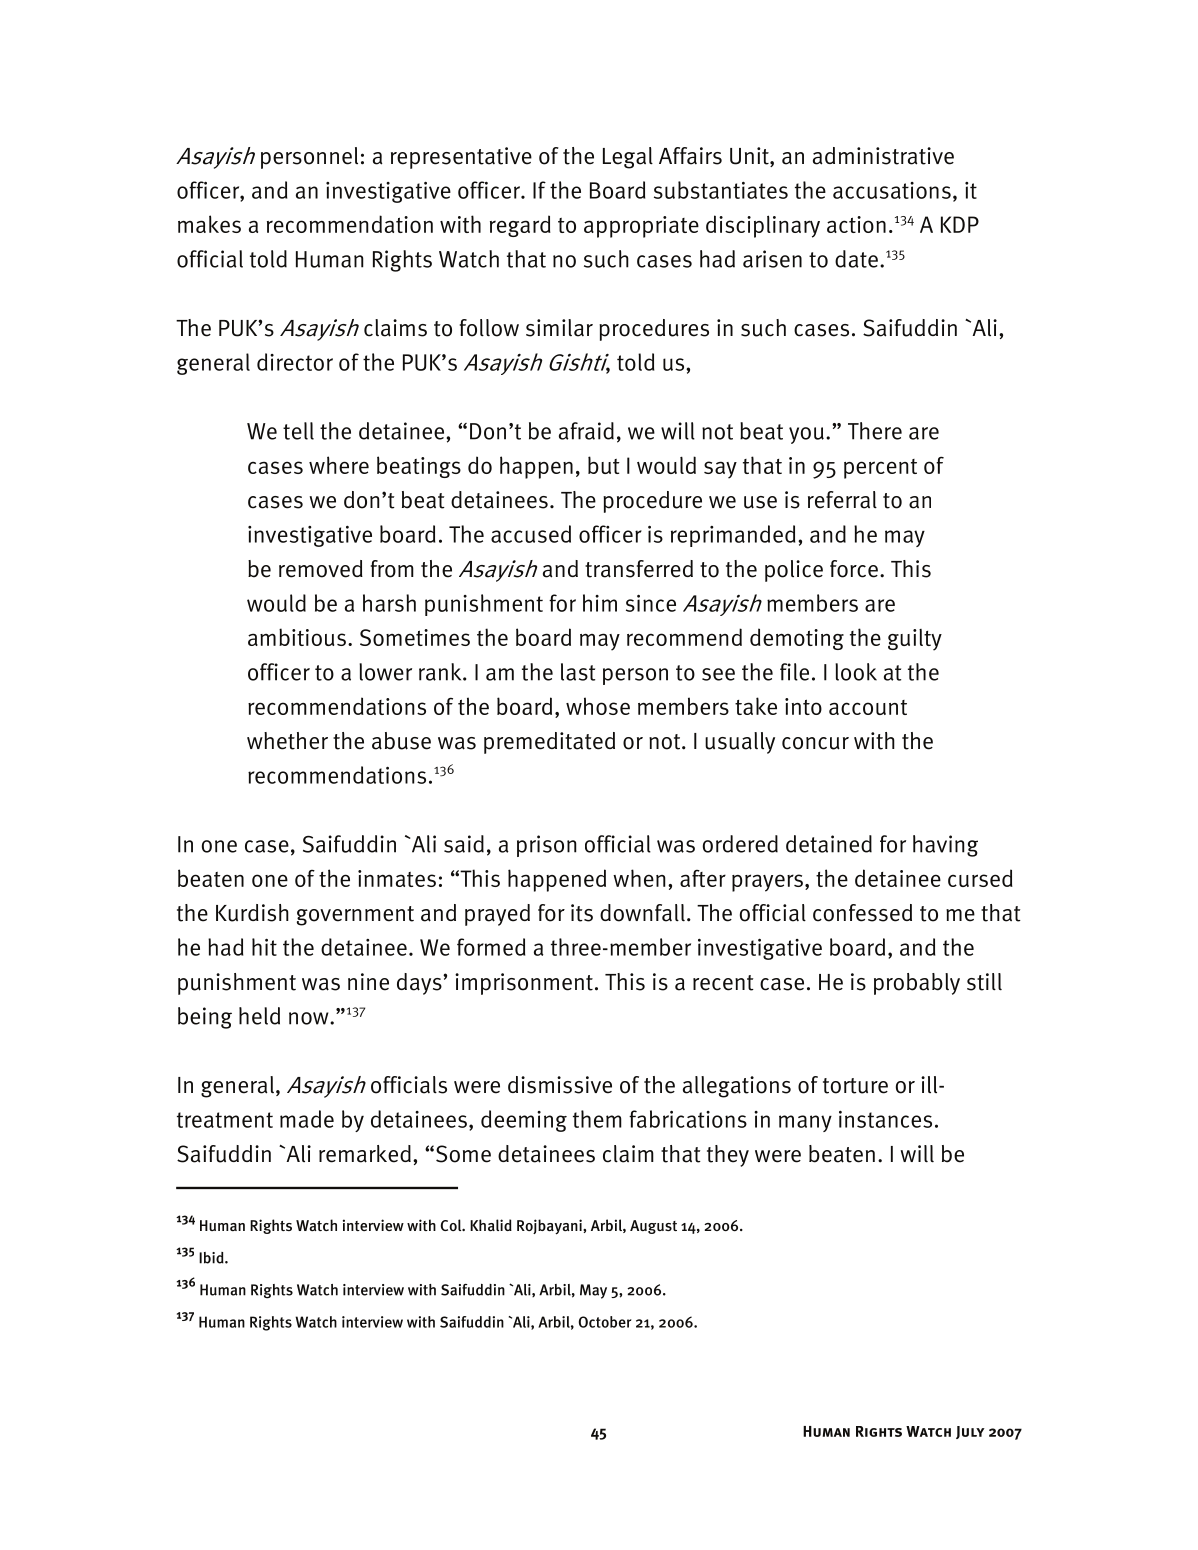 This page has width=1198, height=1550. Describe the element at coordinates (628, 158) in the page. I see `Legal` at that location.
